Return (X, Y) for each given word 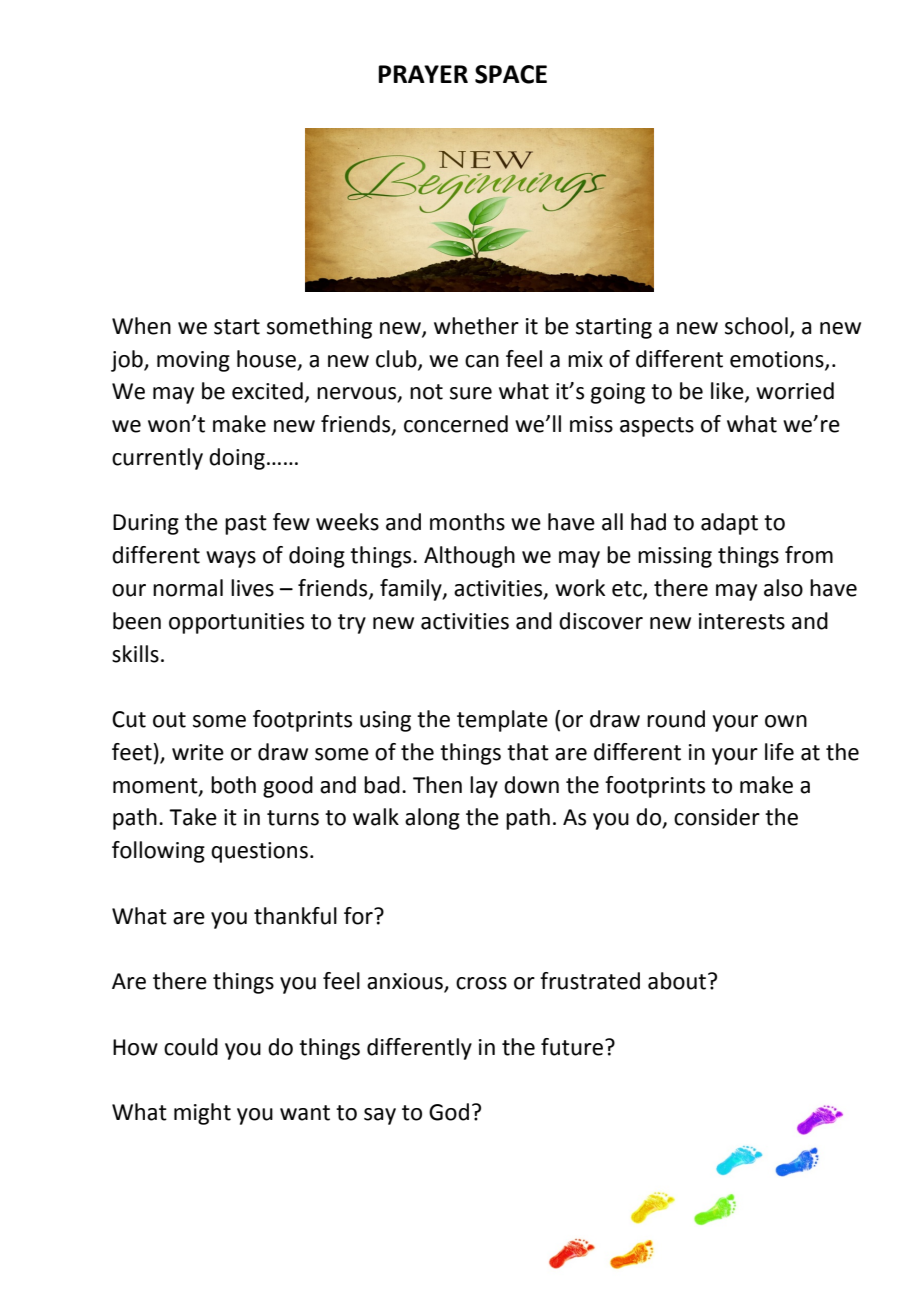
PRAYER (423, 74)
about (678, 981)
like (728, 392)
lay (484, 787)
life (779, 752)
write (198, 752)
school (756, 326)
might (202, 1114)
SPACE (511, 74)
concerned (456, 424)
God (449, 1112)
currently (157, 459)
